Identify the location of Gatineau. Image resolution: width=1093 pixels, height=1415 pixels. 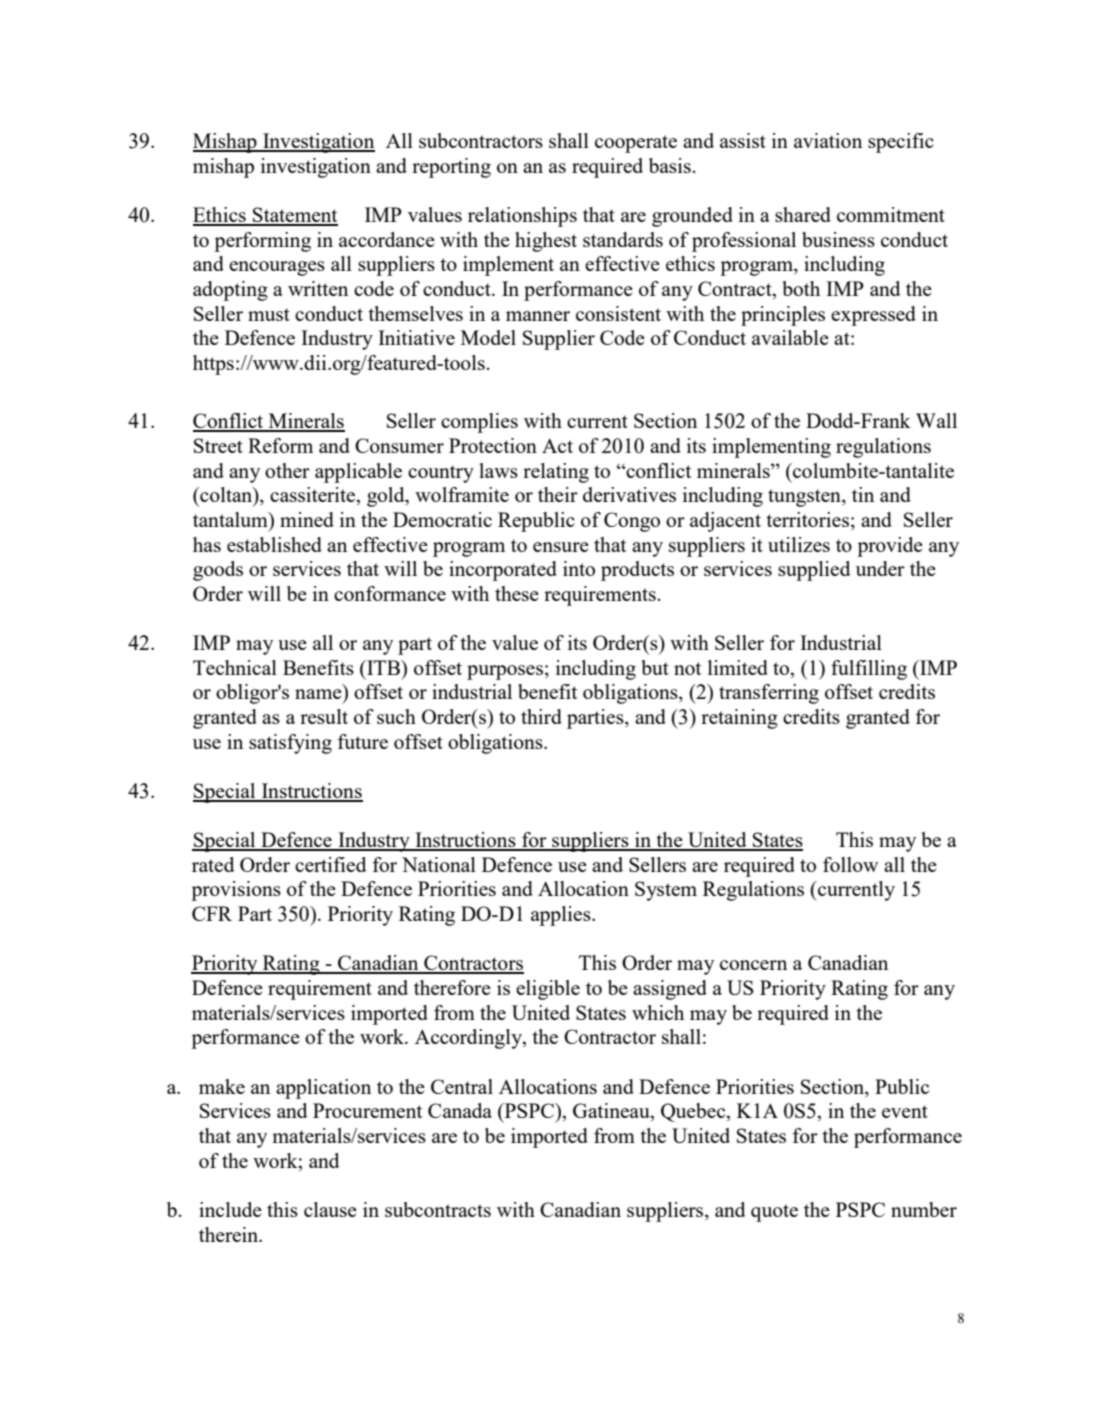
(612, 1112).
